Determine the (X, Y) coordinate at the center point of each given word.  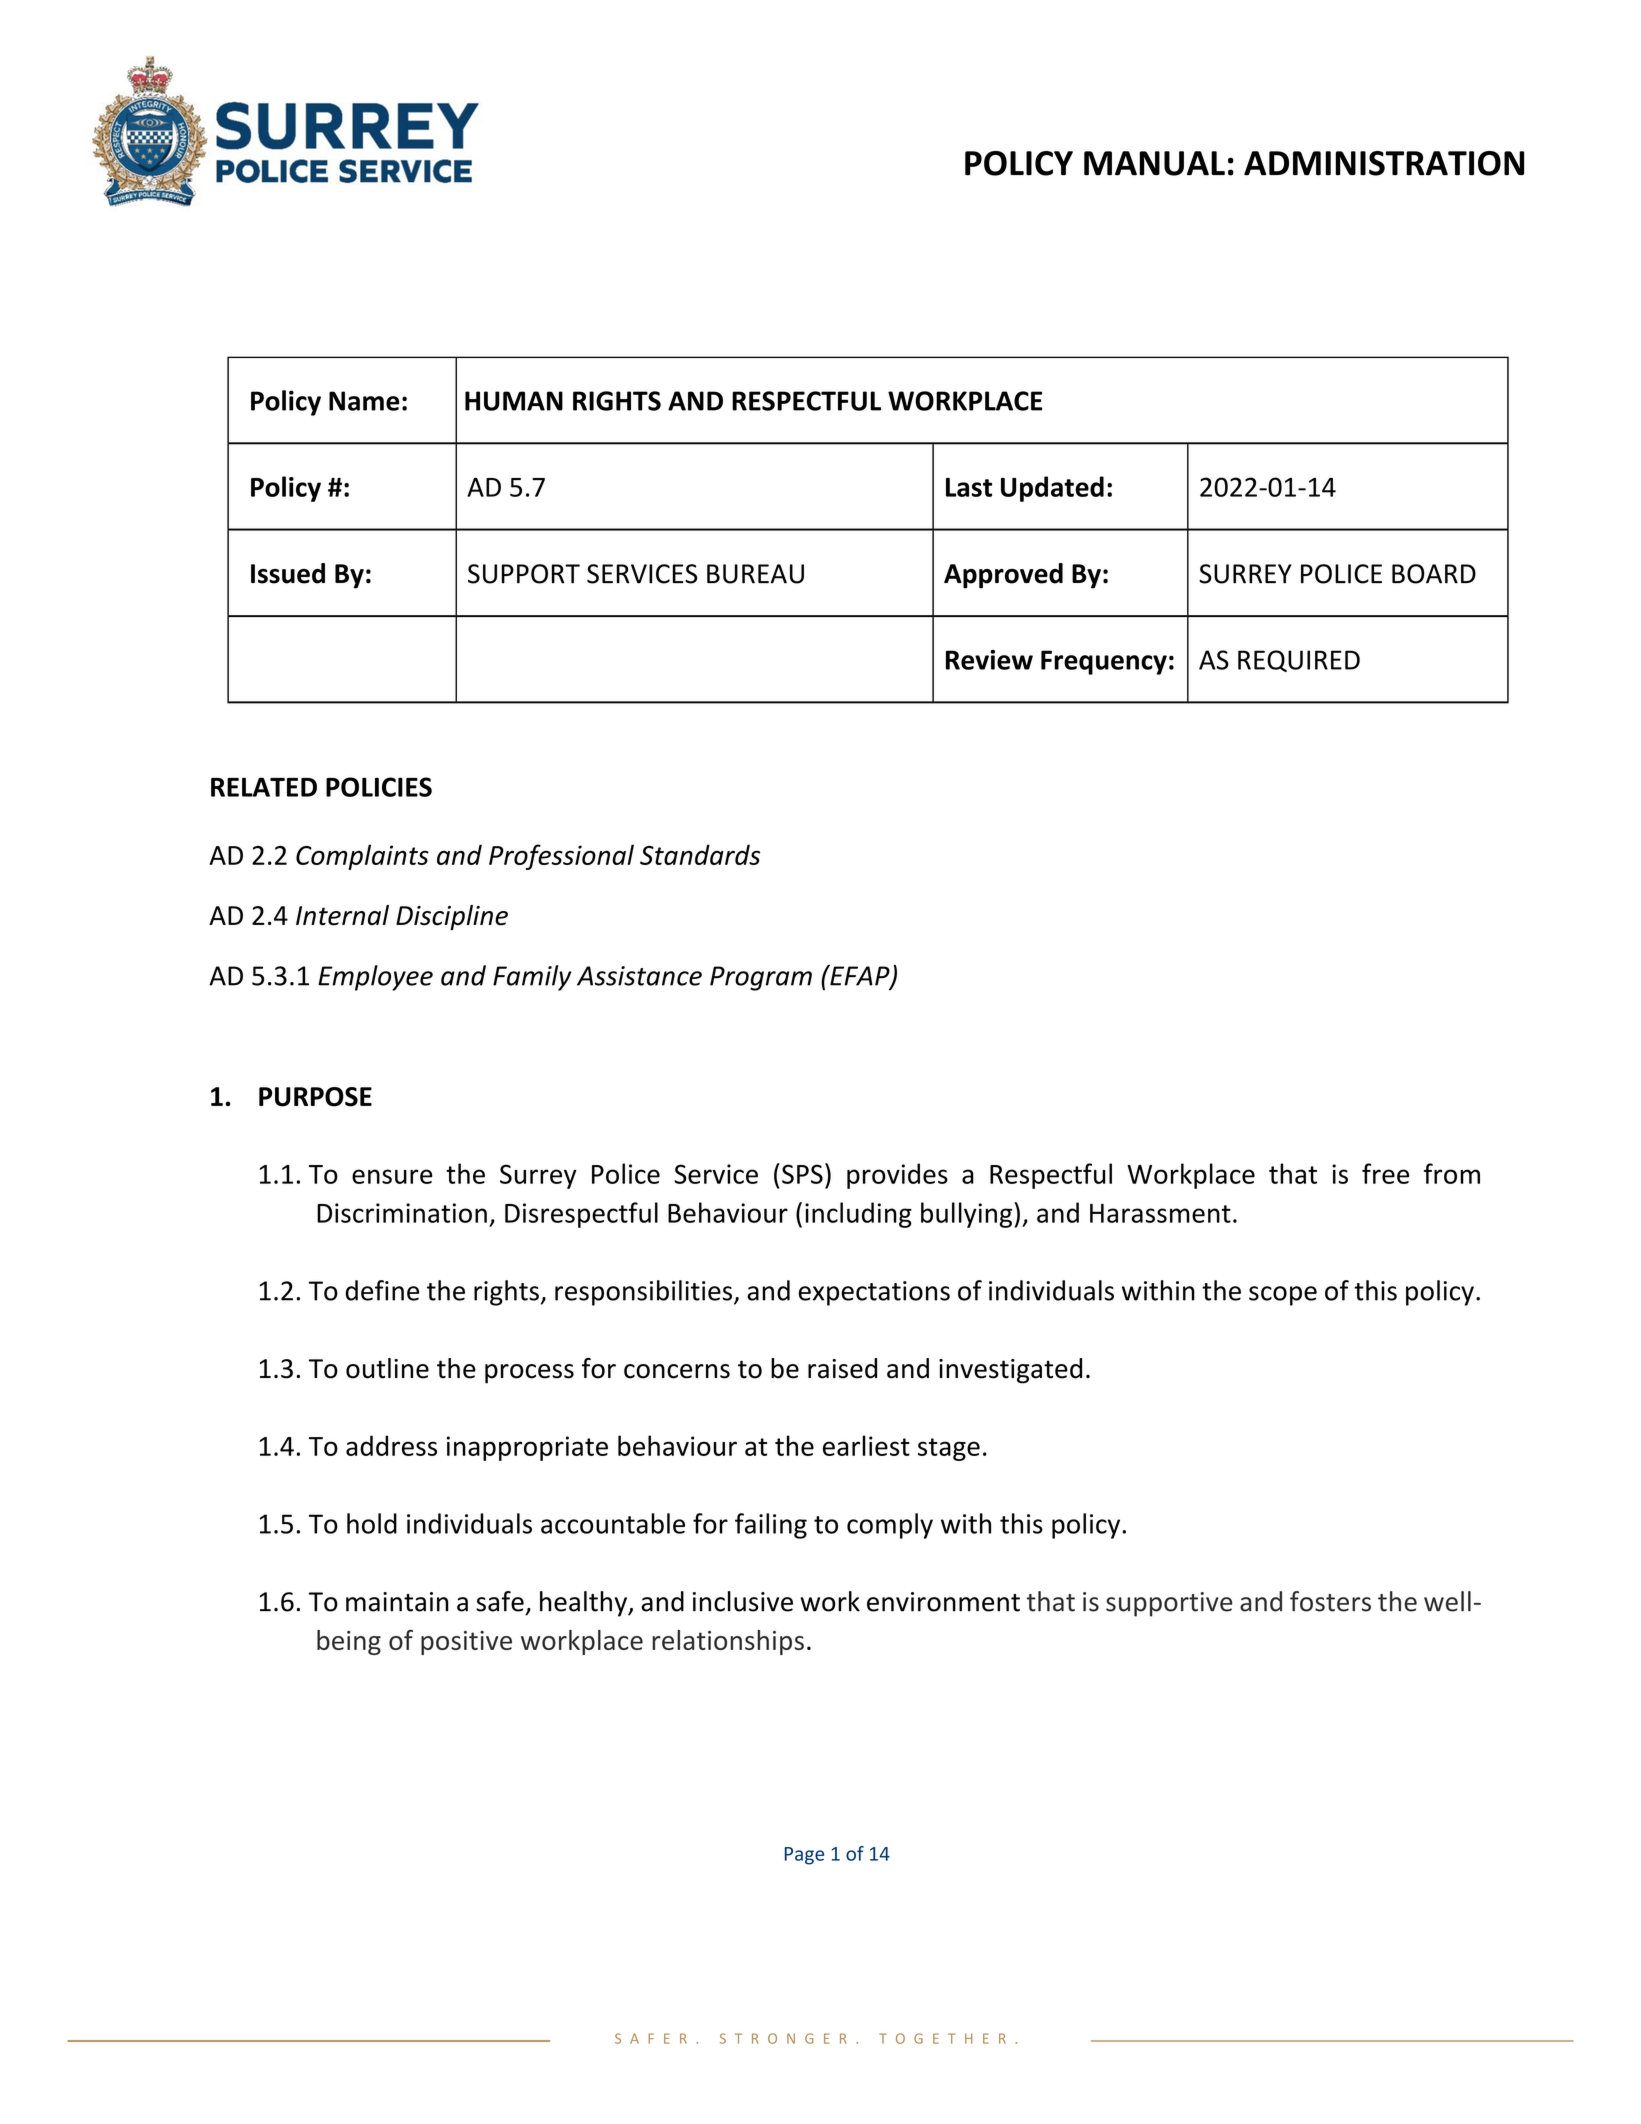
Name (364, 401)
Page (804, 1856)
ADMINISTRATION (1384, 163)
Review (989, 660)
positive (466, 1643)
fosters (1330, 1601)
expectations (874, 1293)
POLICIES (379, 787)
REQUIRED (1299, 661)
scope (1283, 1296)
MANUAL (1154, 163)
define (382, 1290)
